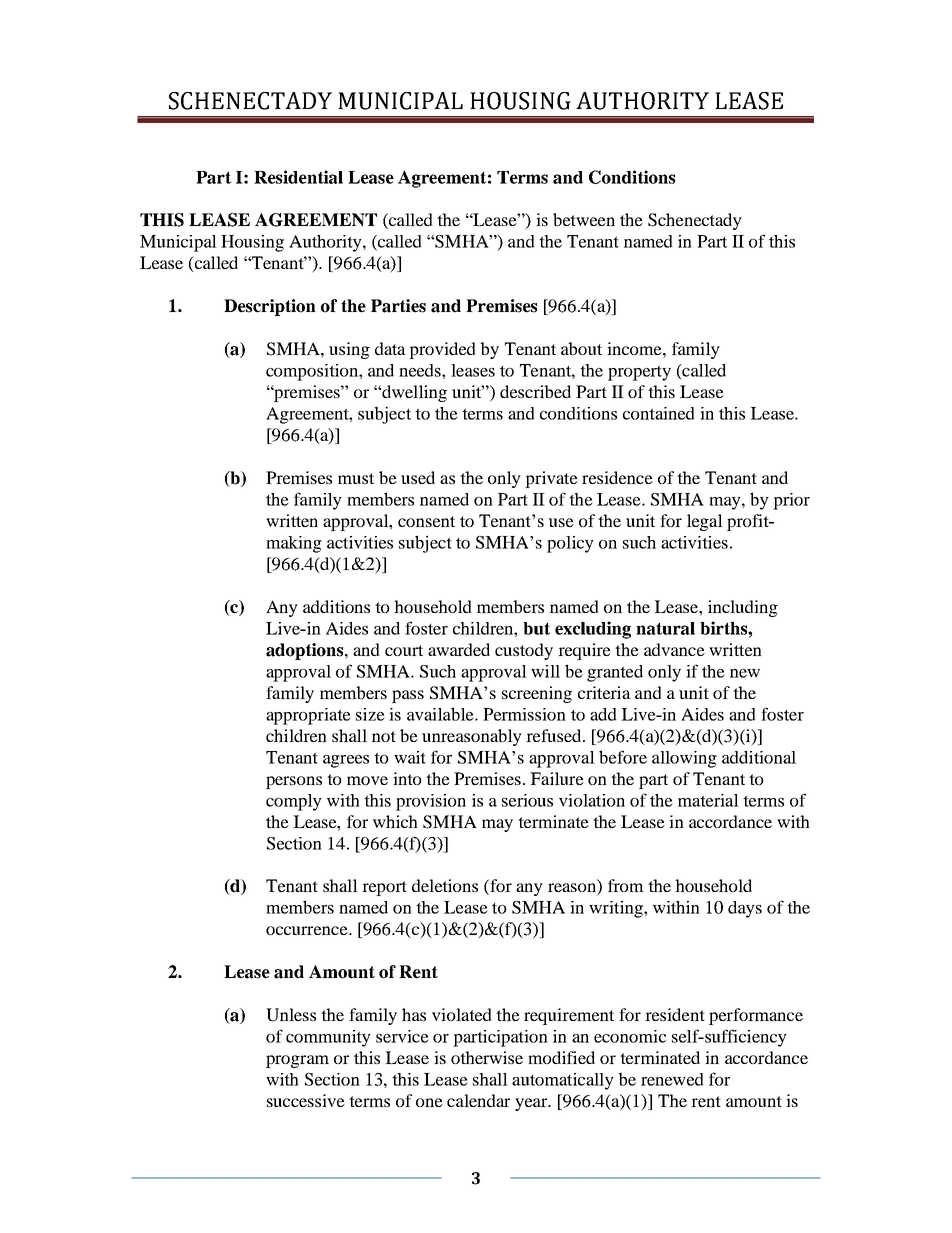  Describe the element at coordinates (306, 1100) in the document. I see `successive` at that location.
